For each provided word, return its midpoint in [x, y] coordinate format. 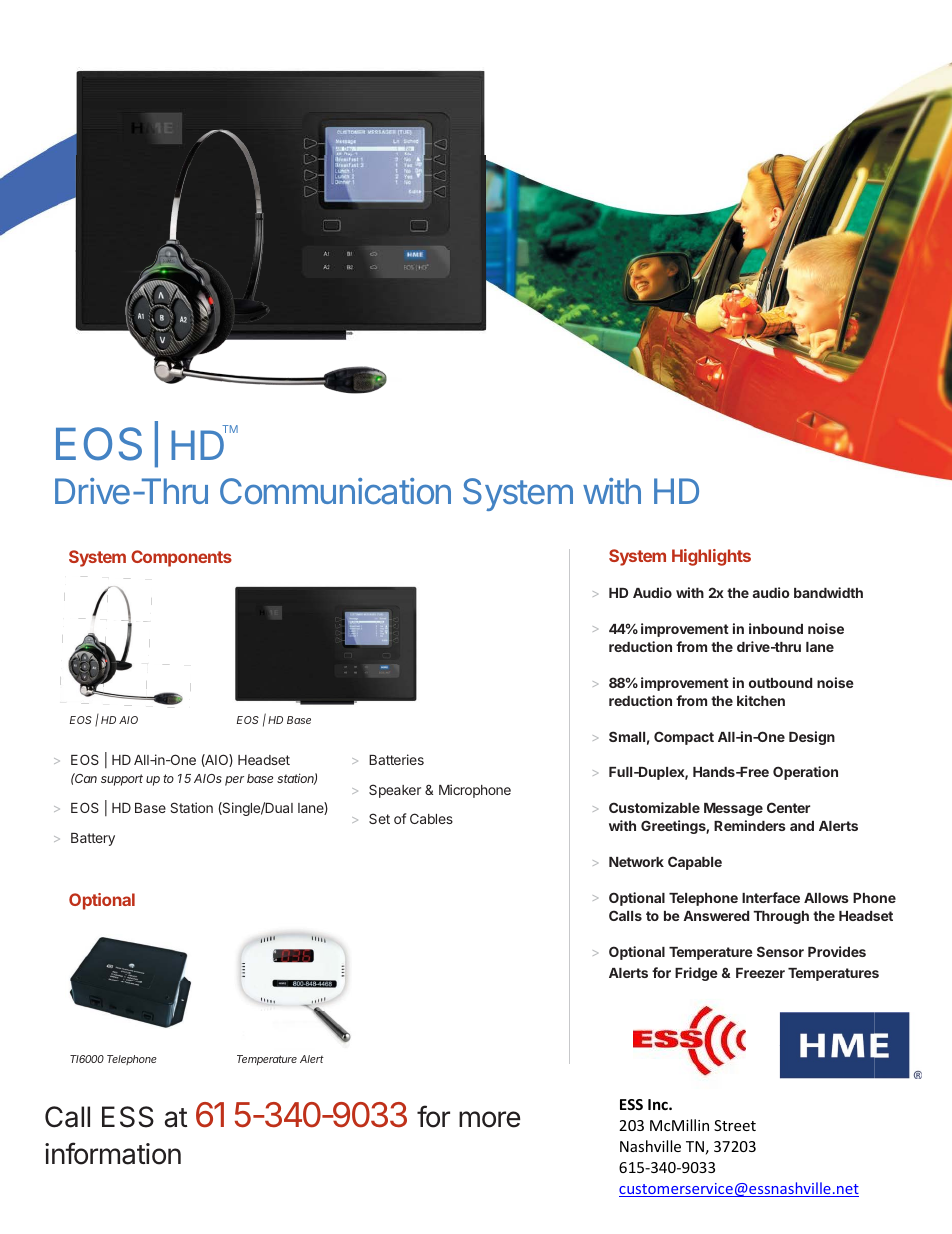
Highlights [711, 557]
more [489, 1119]
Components [181, 558]
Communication [335, 491]
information [113, 1153]
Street [735, 1125]
